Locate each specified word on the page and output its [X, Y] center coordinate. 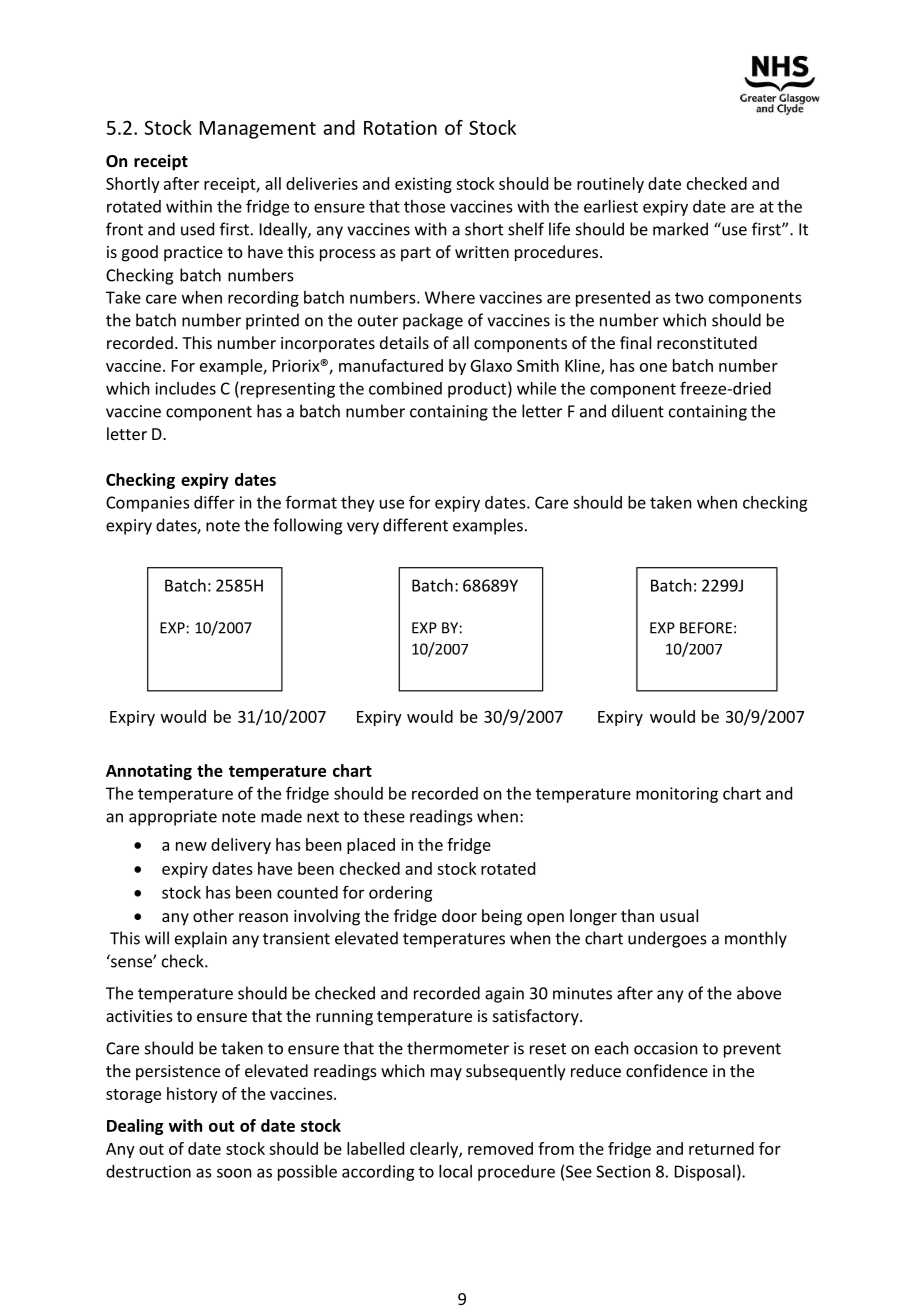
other [213, 915]
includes [185, 388]
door [459, 915]
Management [258, 130]
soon [234, 1173]
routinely [610, 185]
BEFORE [706, 628]
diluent [638, 411]
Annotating [149, 772]
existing [423, 185]
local [455, 1171]
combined [405, 388]
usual [679, 915]
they [358, 504]
